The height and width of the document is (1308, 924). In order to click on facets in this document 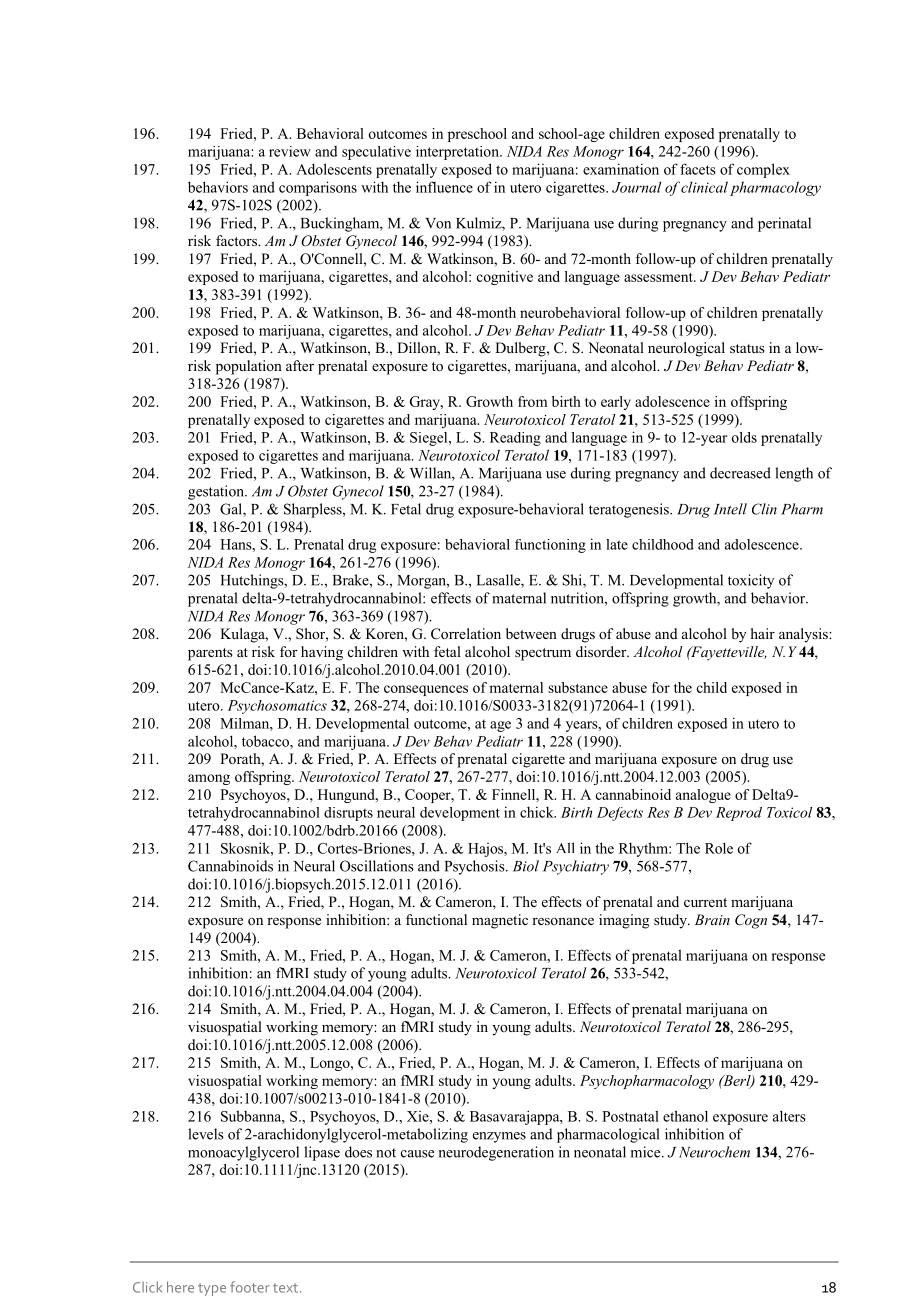, I will do `click(698, 169)`.
